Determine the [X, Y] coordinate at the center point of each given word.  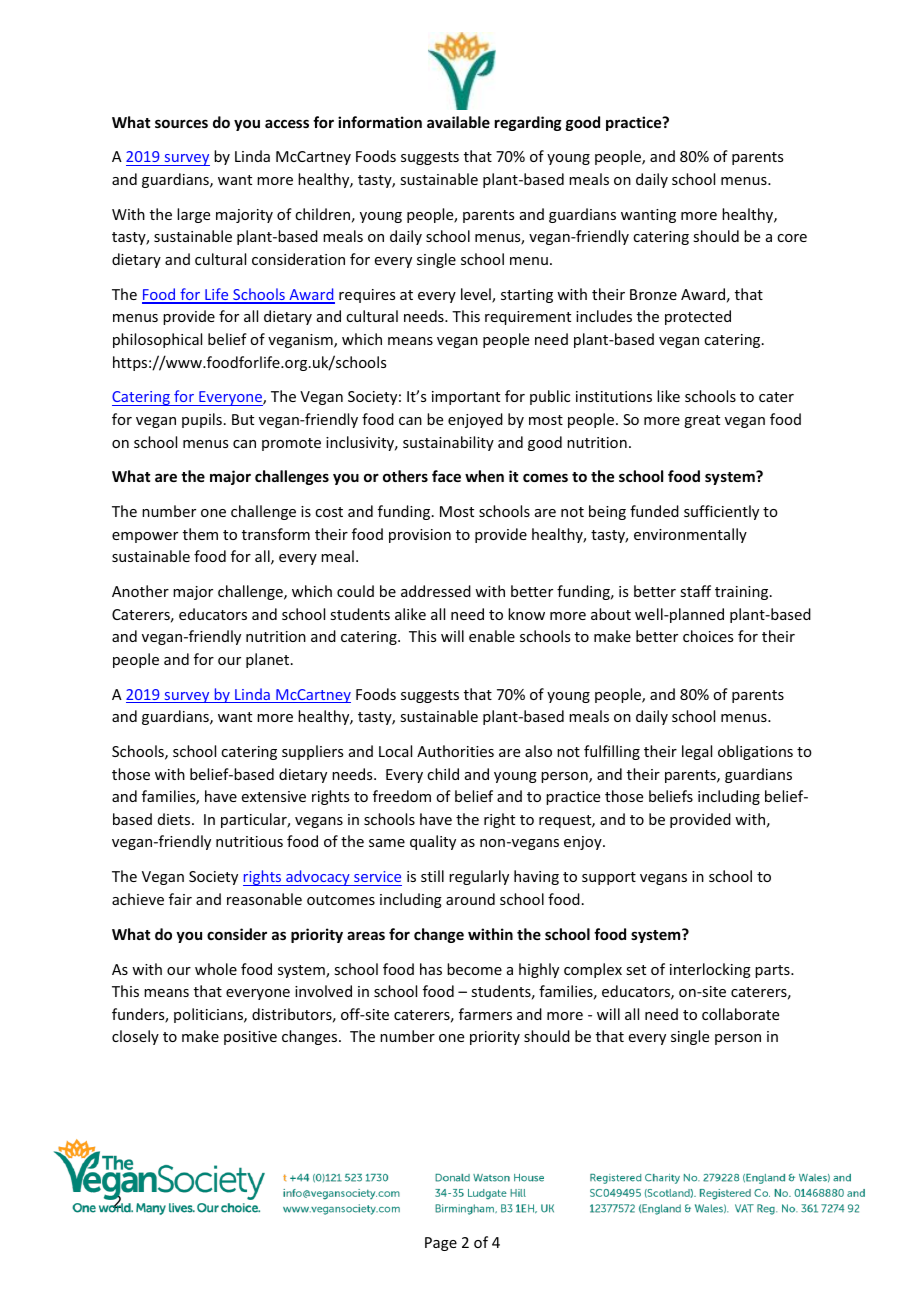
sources [181, 123]
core [792, 238]
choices [708, 636]
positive [250, 1038]
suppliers [312, 752]
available [458, 122]
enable [492, 636]
